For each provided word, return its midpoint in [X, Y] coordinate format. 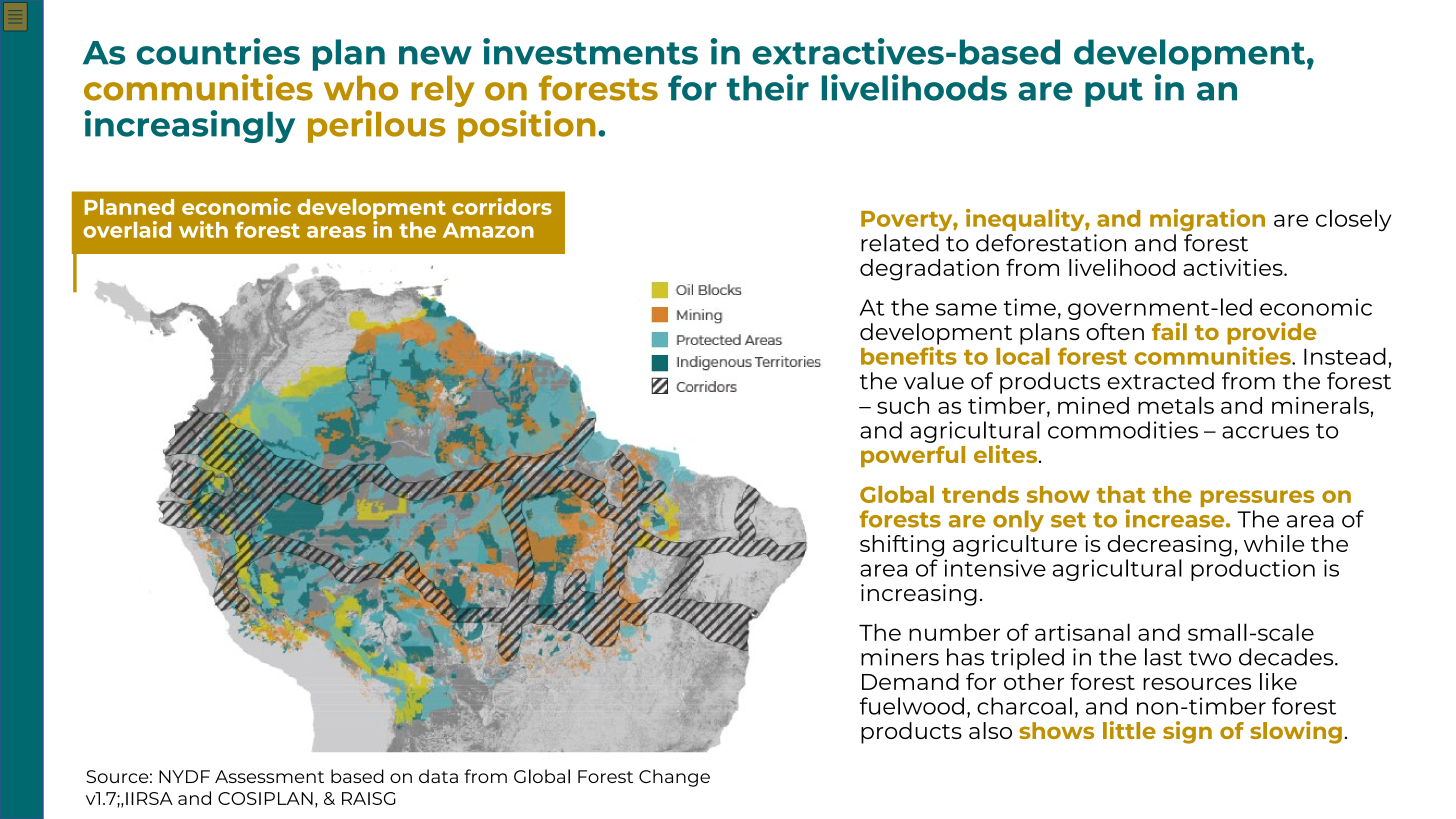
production [1253, 570]
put [1114, 92]
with [203, 229]
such [903, 405]
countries [218, 51]
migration [1207, 220]
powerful [913, 457]
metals [1176, 405]
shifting [902, 546]
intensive [995, 568]
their [768, 87]
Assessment [269, 776]
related [900, 243]
